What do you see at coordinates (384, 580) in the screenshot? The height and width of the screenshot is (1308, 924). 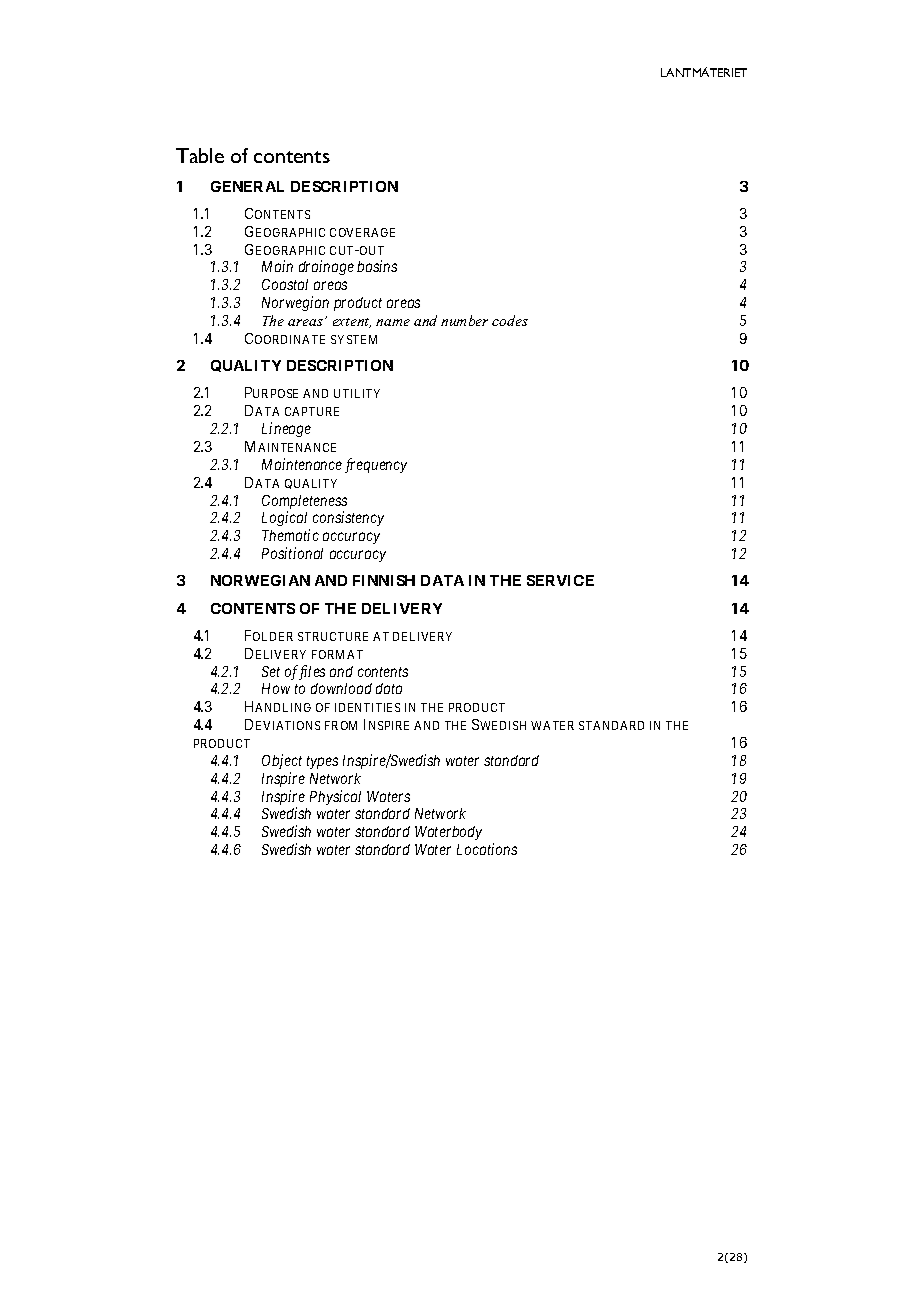 I see `FINNISH` at bounding box center [384, 580].
